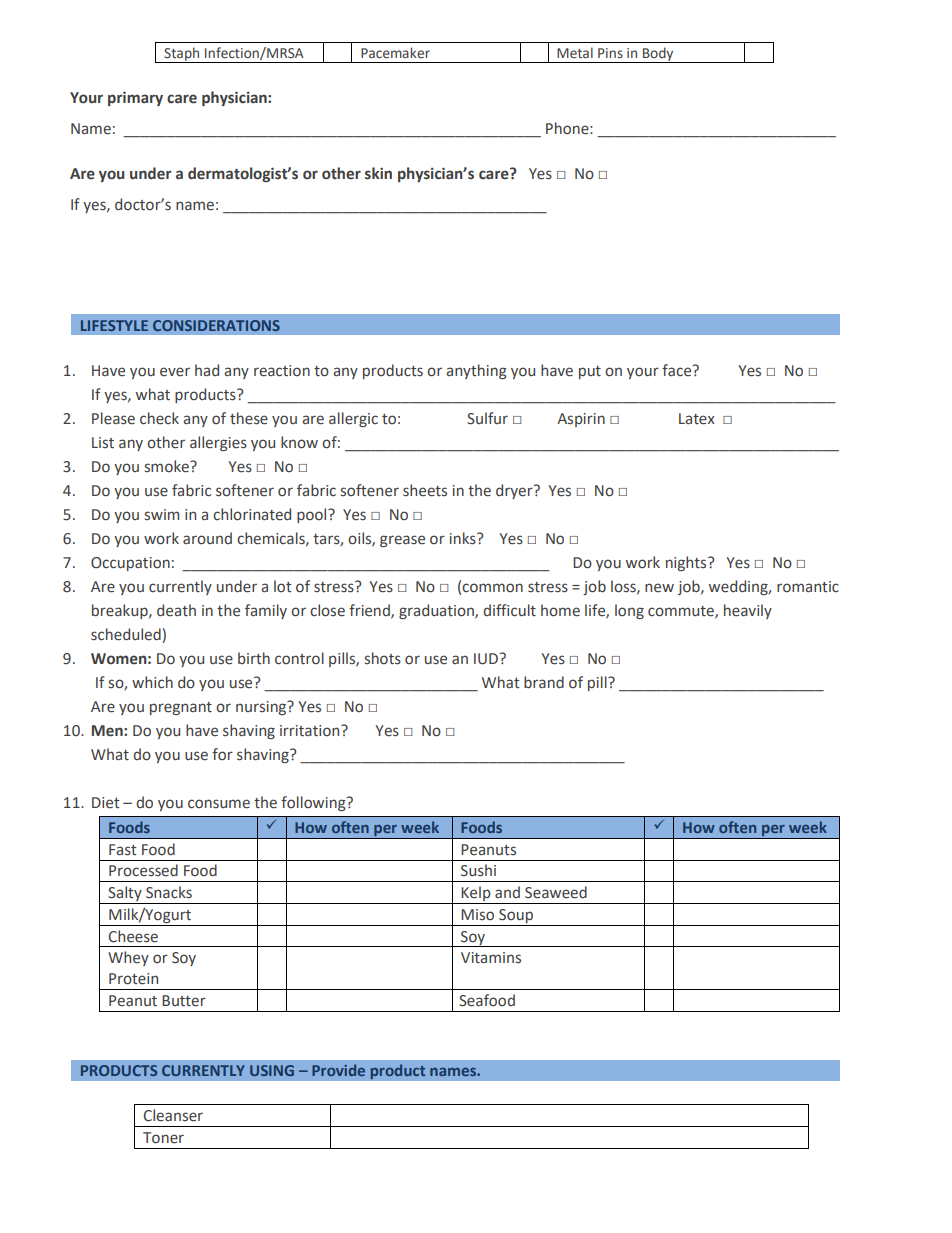  I want to click on Staph, so click(182, 55).
